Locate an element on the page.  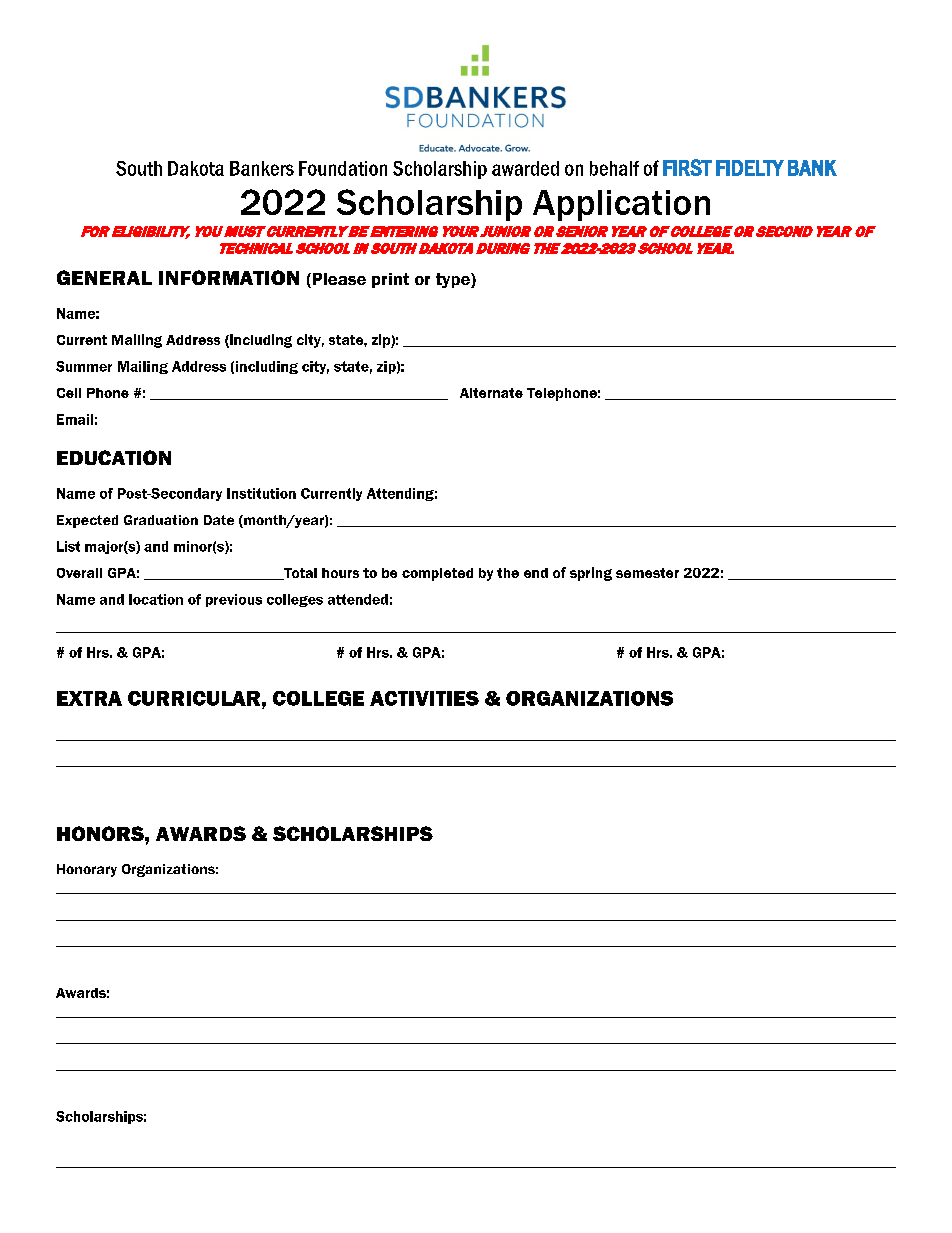
GENERAL is located at coordinates (104, 277).
